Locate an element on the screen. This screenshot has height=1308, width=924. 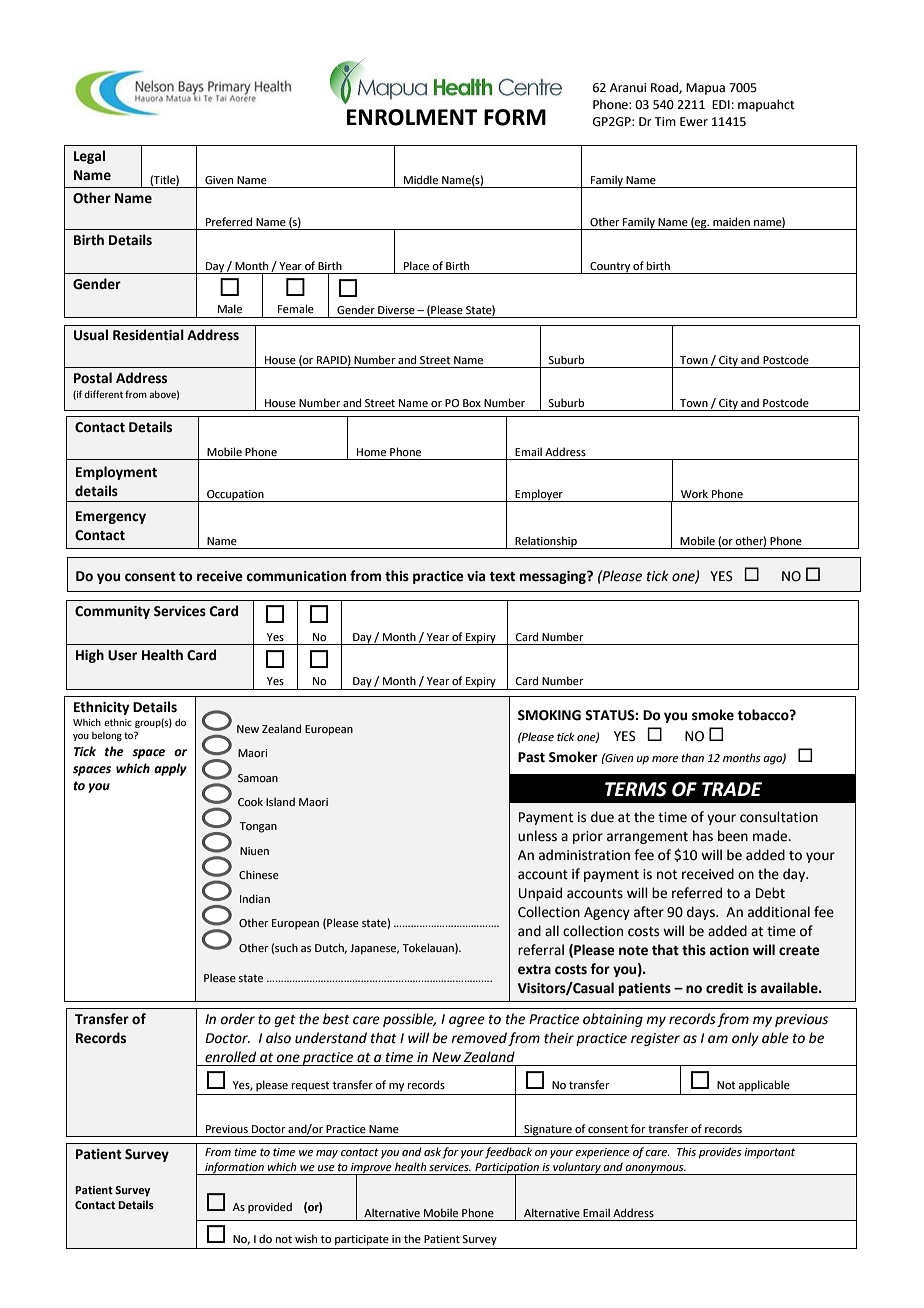
provided is located at coordinates (270, 1208).
